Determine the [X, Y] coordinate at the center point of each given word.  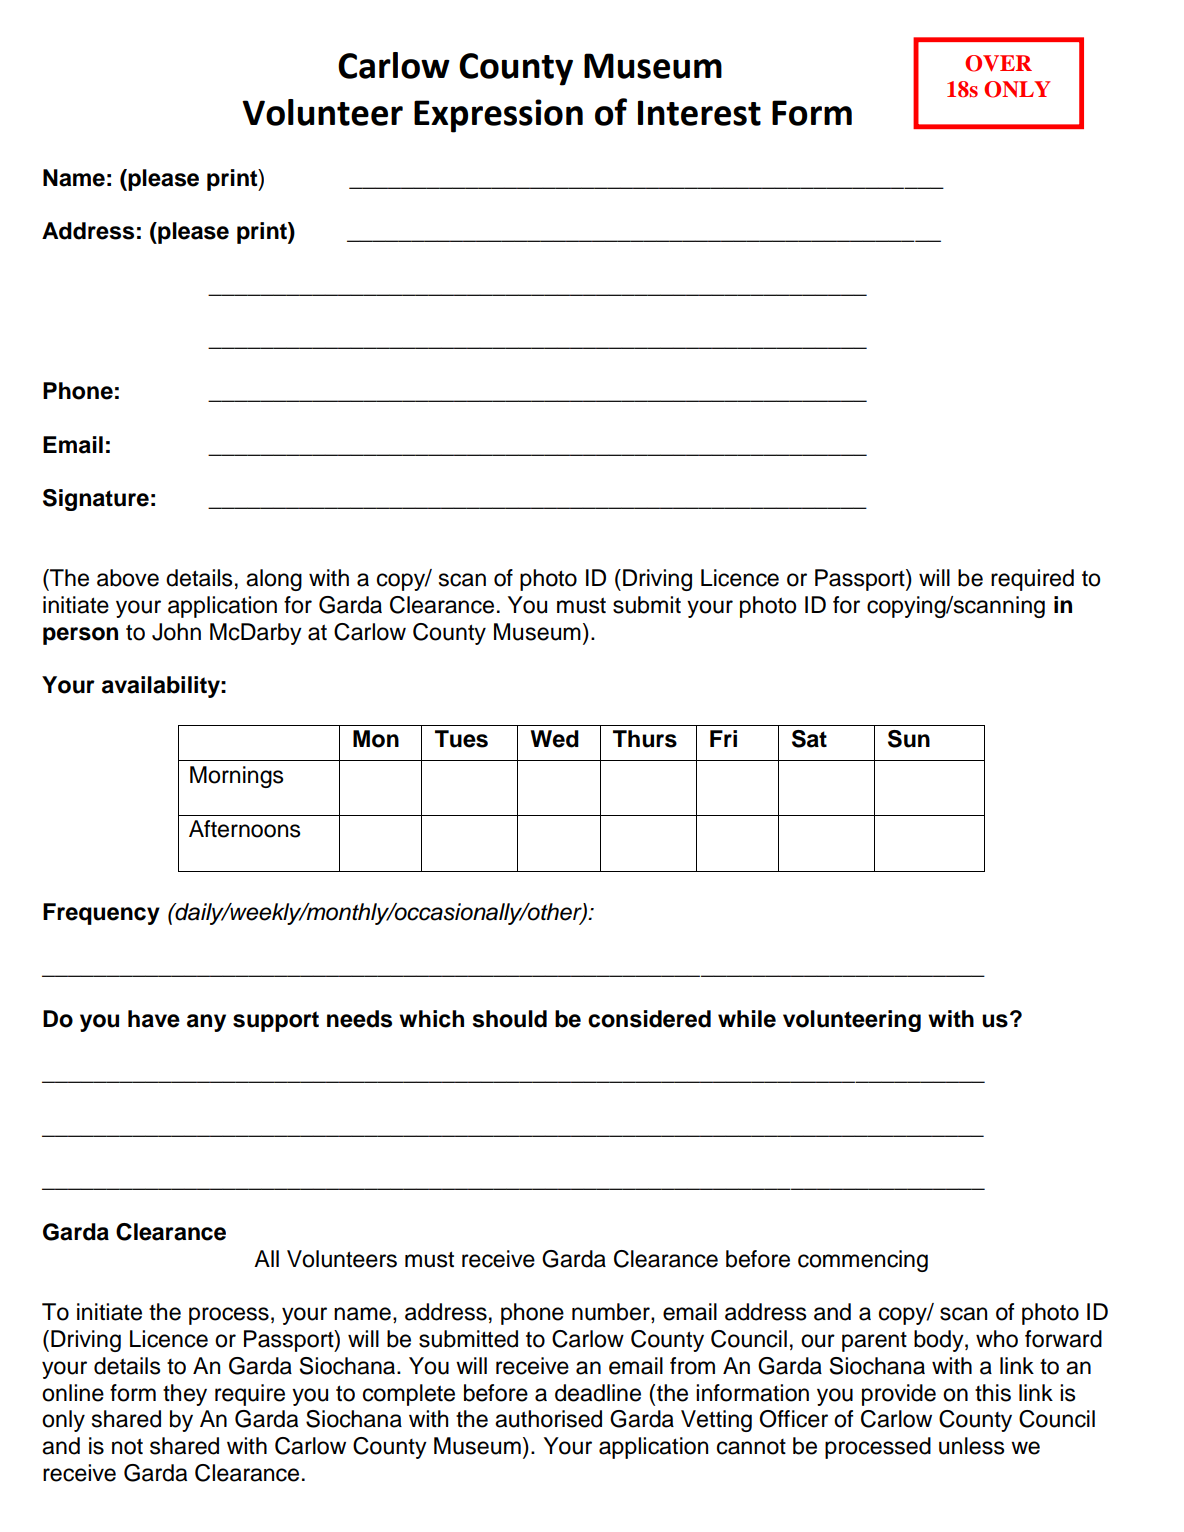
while [747, 1019]
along [274, 580]
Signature [96, 500]
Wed [554, 739]
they [185, 1395]
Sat [809, 739]
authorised [548, 1419]
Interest [699, 113]
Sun [909, 739]
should [510, 1019]
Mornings [237, 777]
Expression [498, 116]
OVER [998, 63]
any [206, 1023]
